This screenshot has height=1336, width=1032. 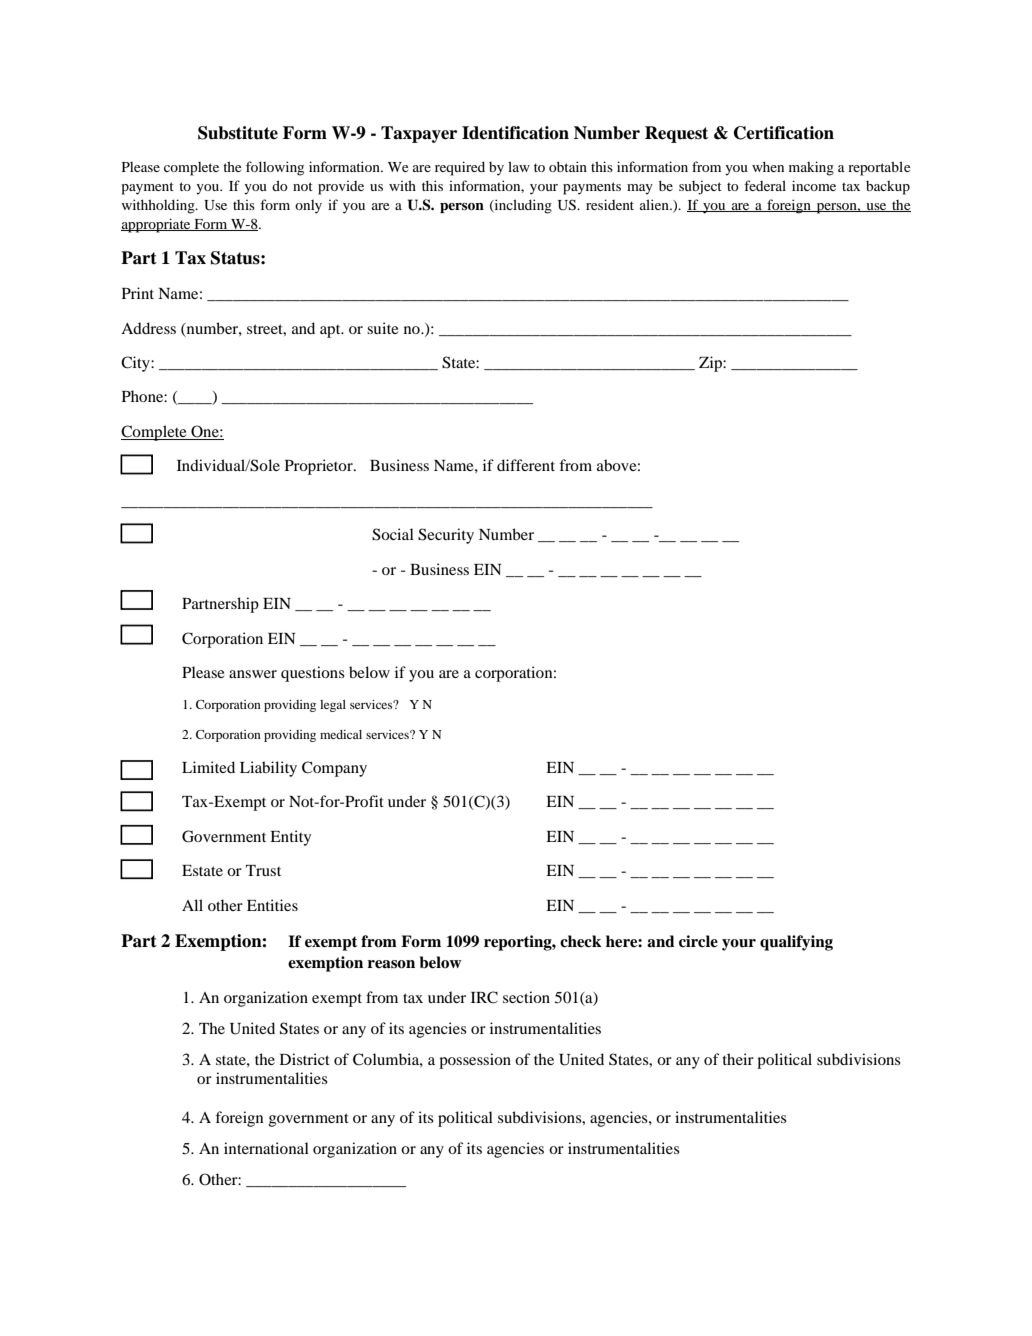 I want to click on law, so click(x=519, y=166).
